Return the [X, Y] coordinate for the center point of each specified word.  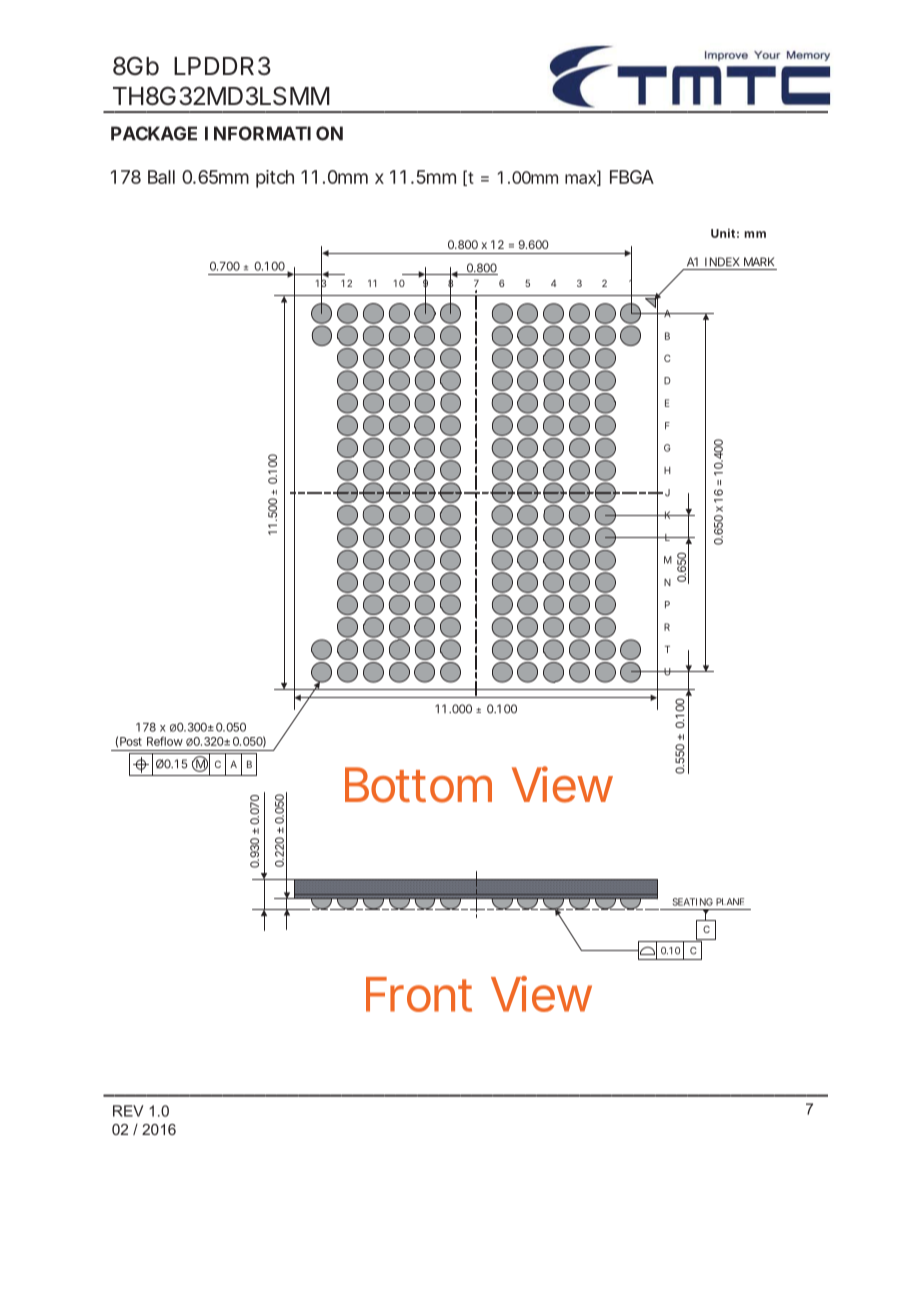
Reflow [165, 741]
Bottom [418, 785]
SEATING [693, 902]
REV [128, 1111]
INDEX [722, 262]
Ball [161, 177]
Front [419, 994]
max [582, 180]
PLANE [730, 902]
